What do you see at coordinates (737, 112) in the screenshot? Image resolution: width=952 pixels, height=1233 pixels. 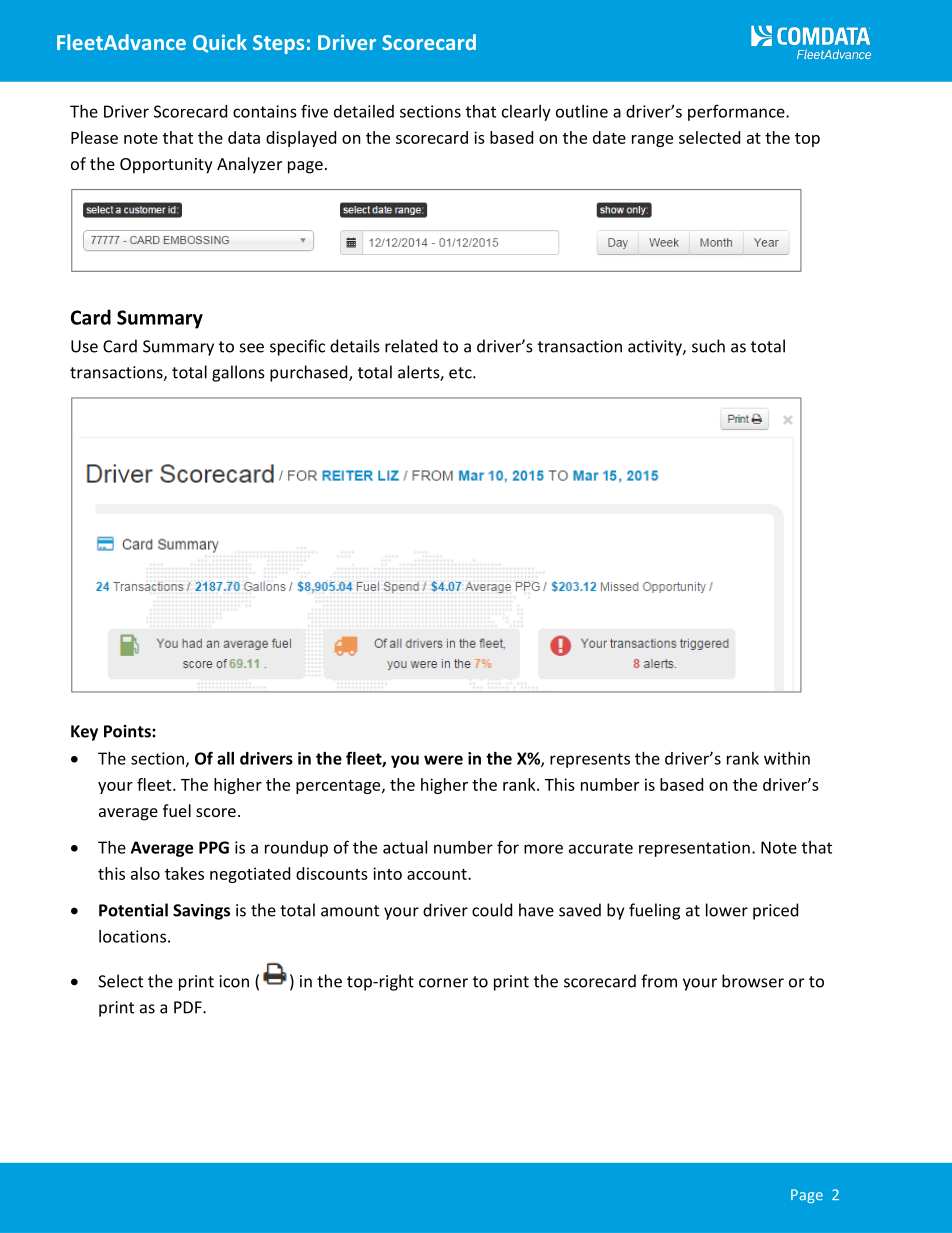 I see `performance` at bounding box center [737, 112].
